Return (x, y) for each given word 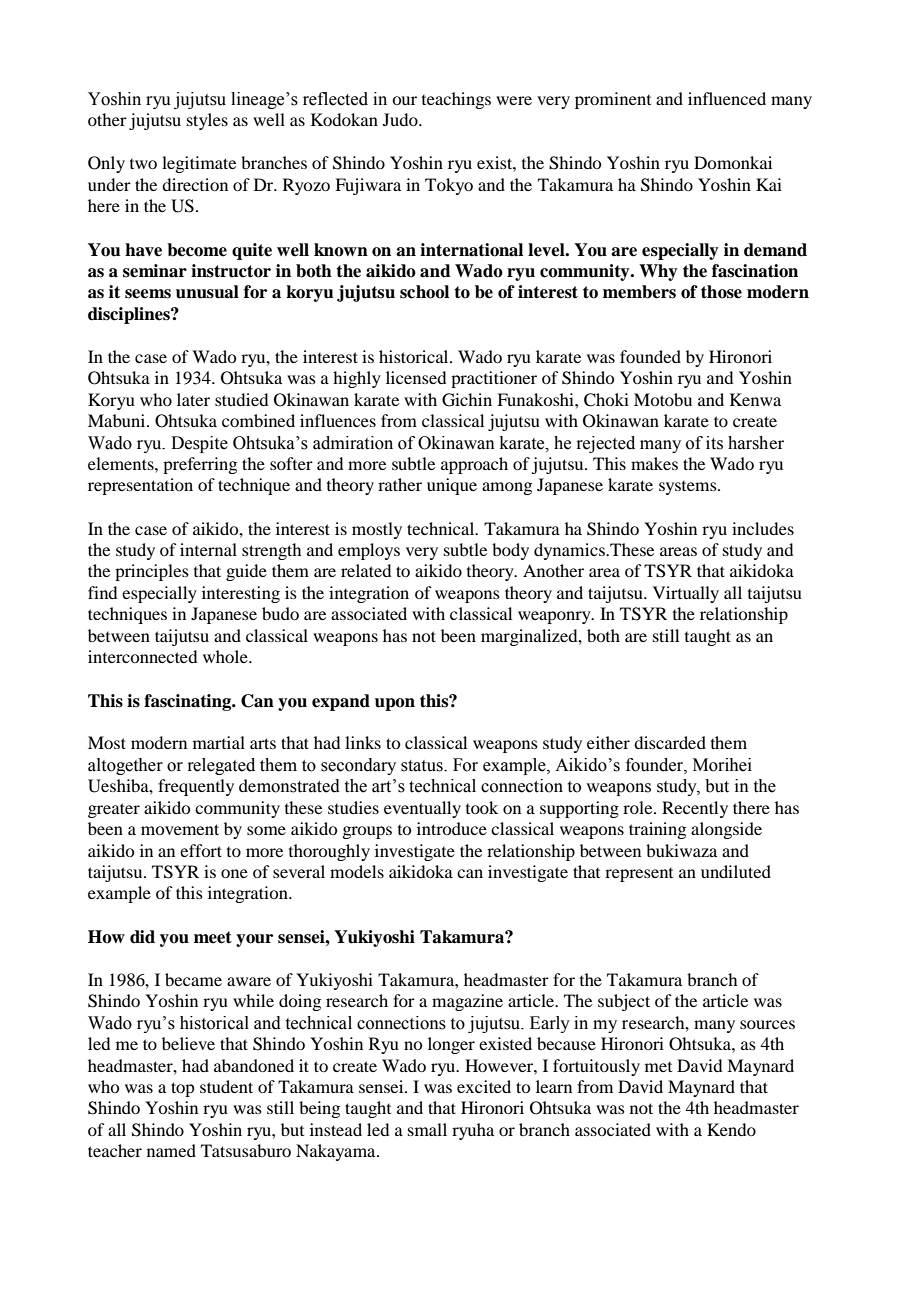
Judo (401, 119)
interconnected (142, 656)
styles (207, 121)
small (427, 1129)
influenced (727, 98)
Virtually (686, 594)
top (182, 1089)
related (366, 570)
